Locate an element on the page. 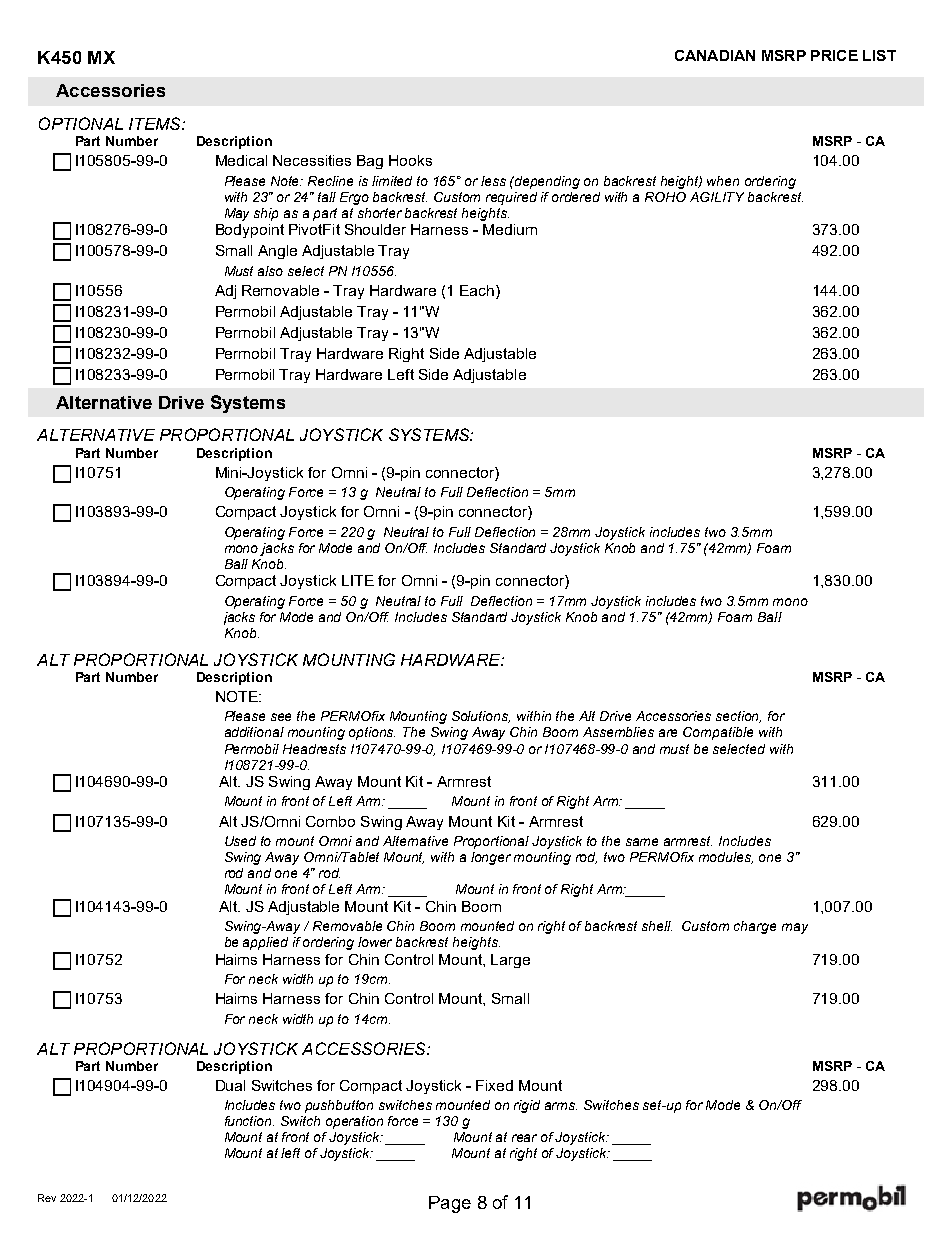  section is located at coordinates (738, 717).
